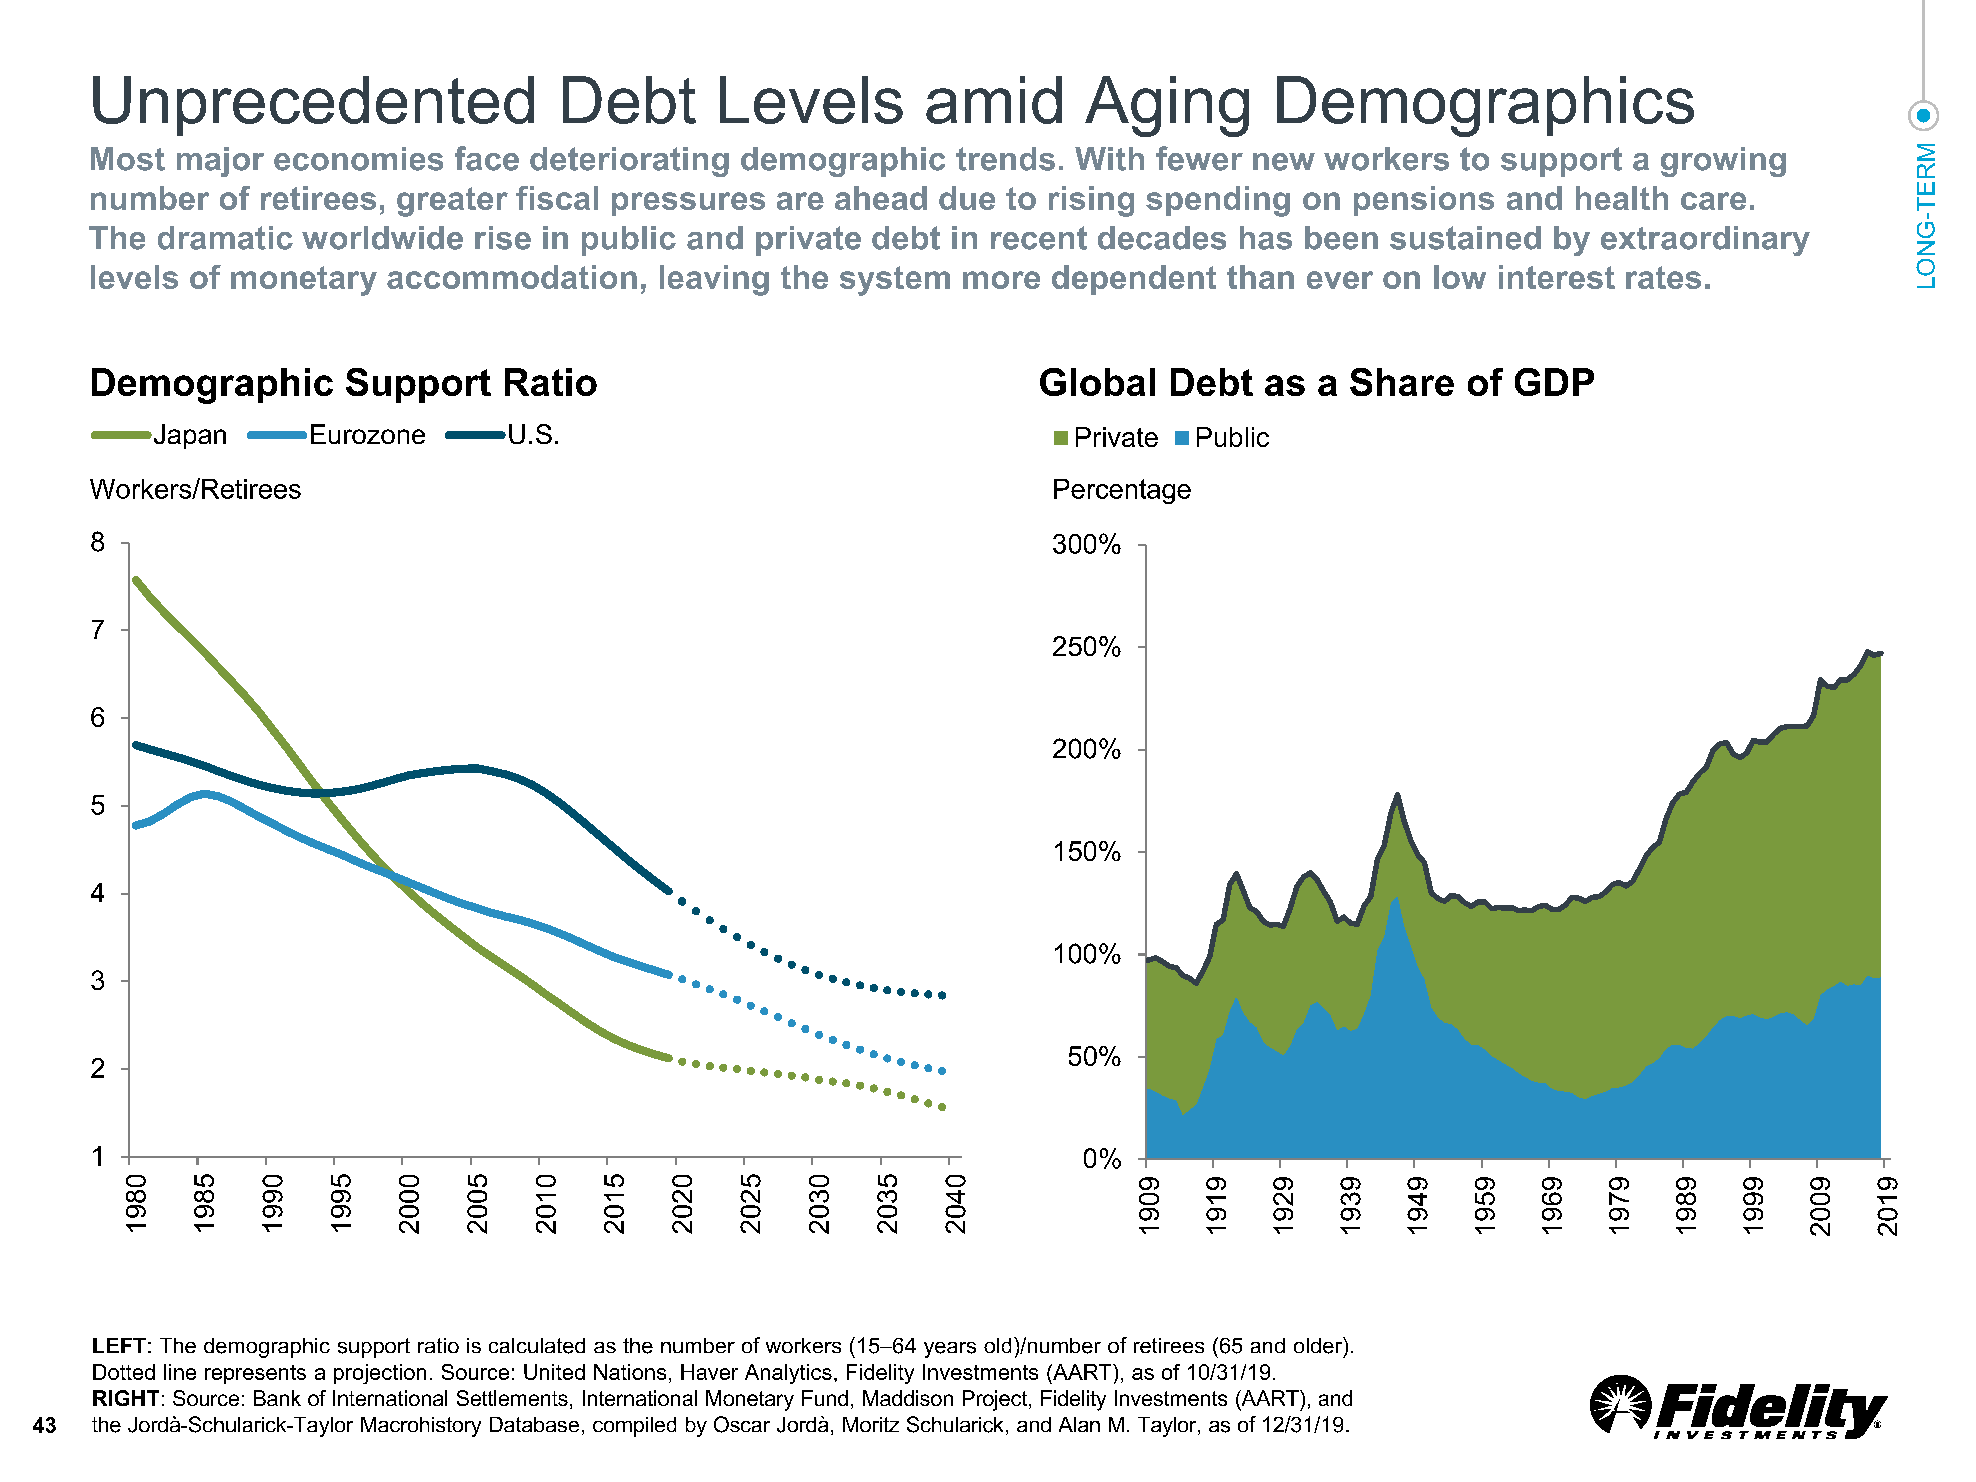 This image has width=1976, height=1482. I want to click on Percentage, so click(1122, 491).
